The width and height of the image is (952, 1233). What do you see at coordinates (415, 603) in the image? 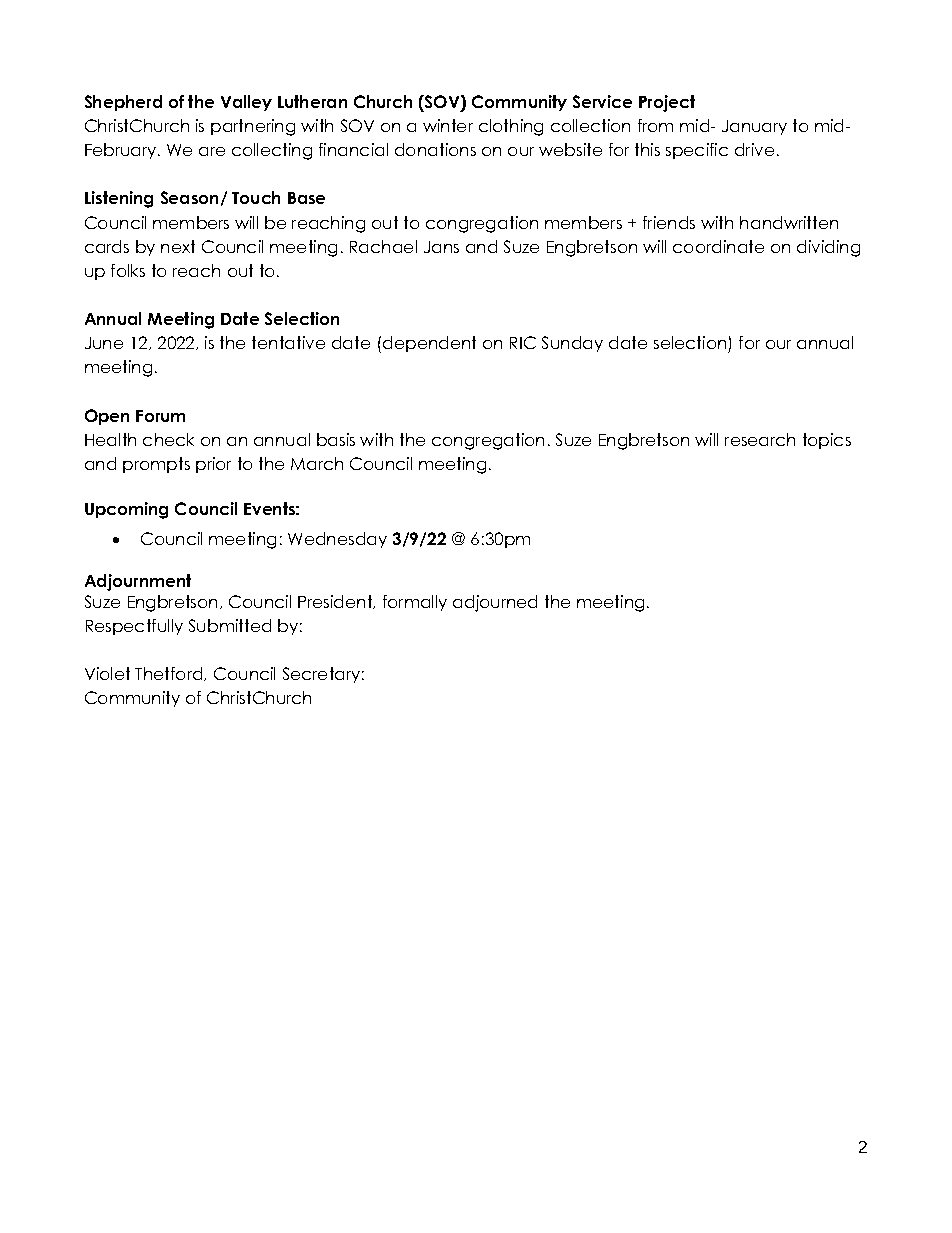
I see `formally` at bounding box center [415, 603].
